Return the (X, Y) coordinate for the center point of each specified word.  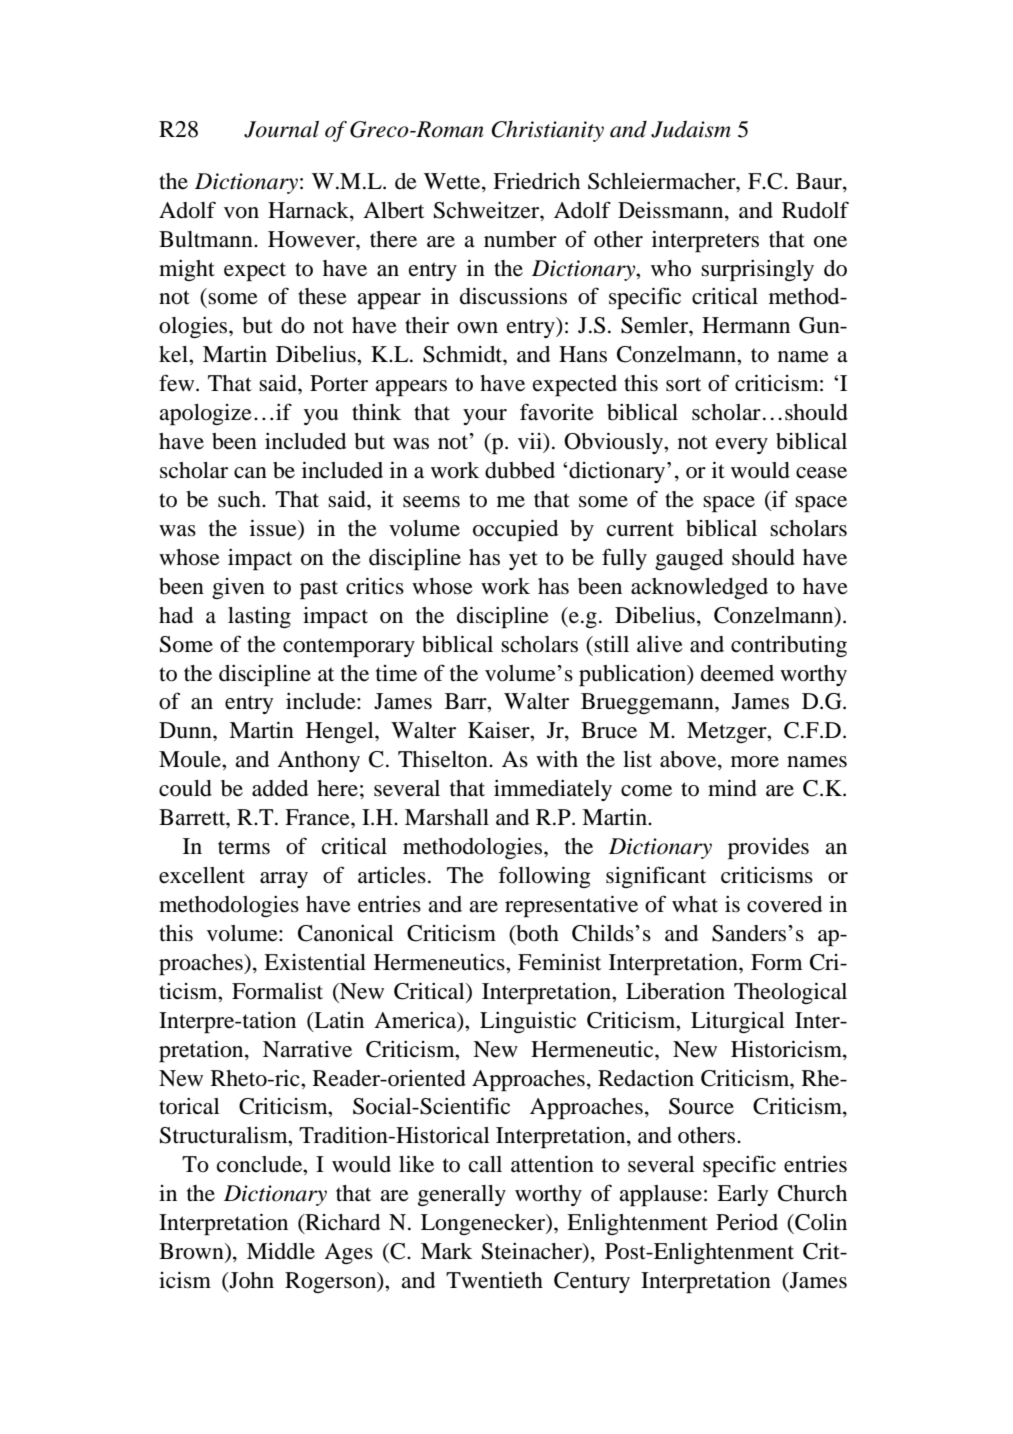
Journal (281, 129)
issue (274, 529)
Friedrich (536, 181)
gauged (689, 559)
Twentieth (494, 1280)
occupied (515, 530)
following (544, 877)
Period (747, 1222)
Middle (281, 1251)
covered (784, 904)
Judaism (691, 129)
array (284, 880)
